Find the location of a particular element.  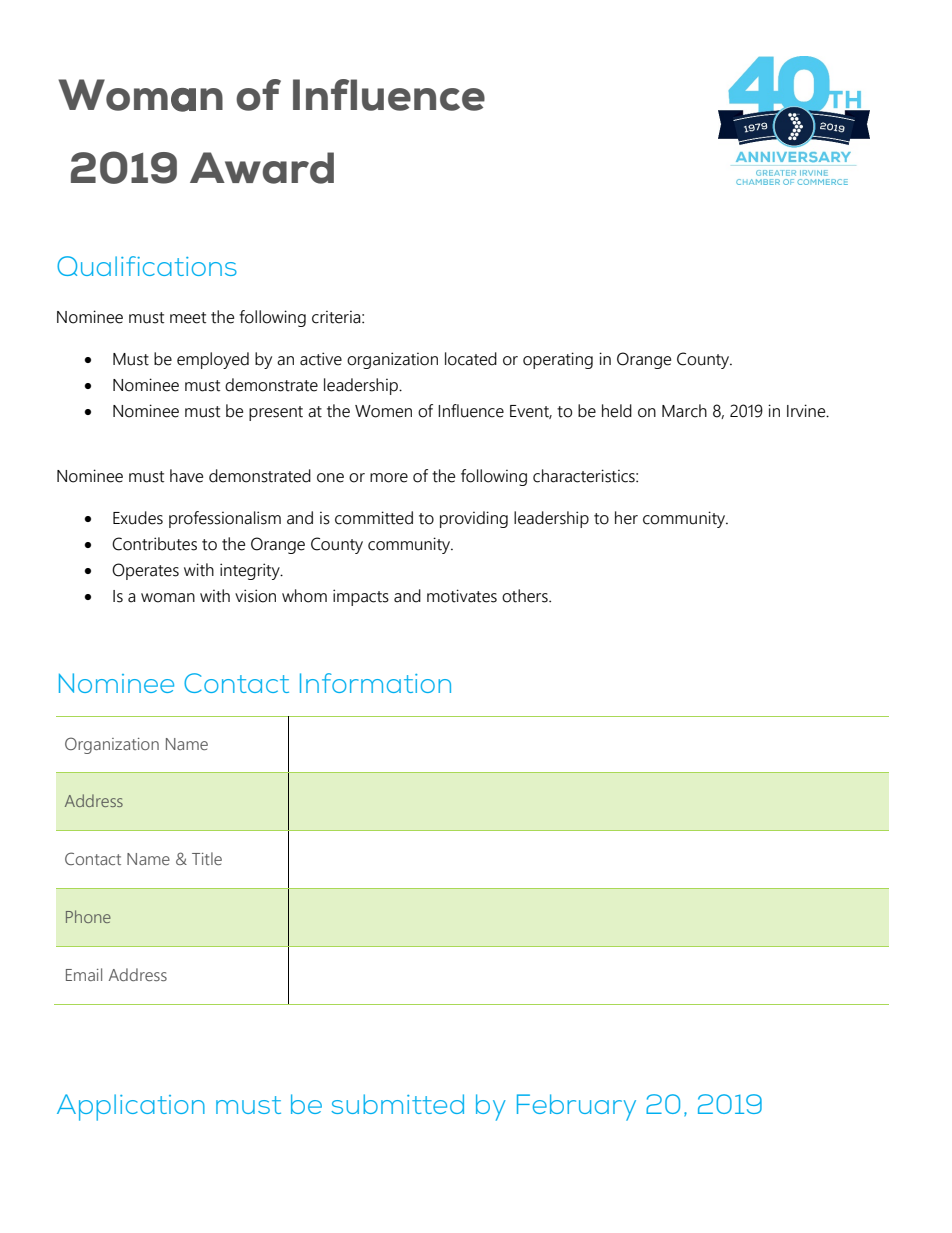

located is located at coordinates (471, 359).
